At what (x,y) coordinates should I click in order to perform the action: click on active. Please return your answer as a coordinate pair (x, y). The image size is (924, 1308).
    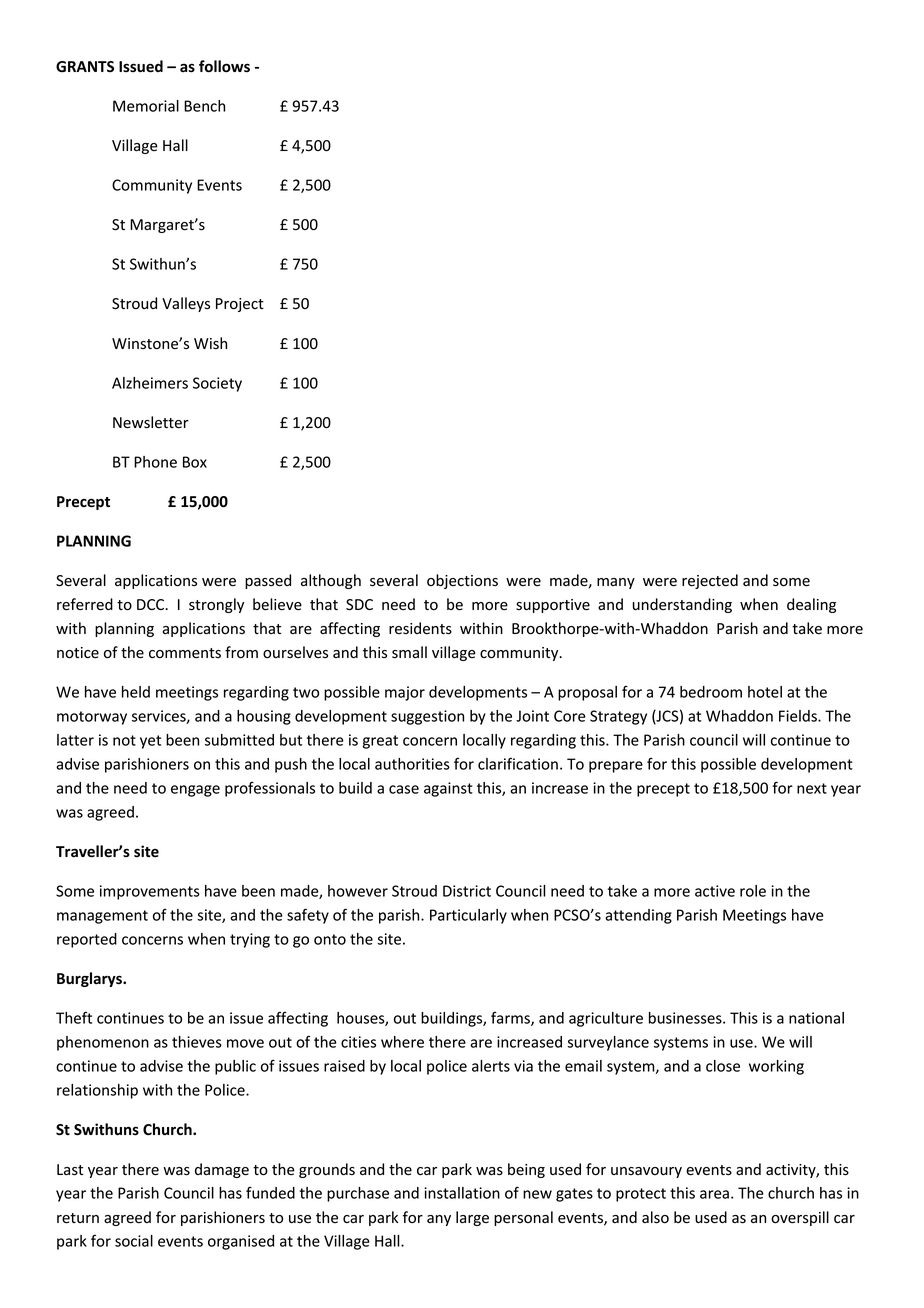
    Looking at the image, I should click on (715, 891).
